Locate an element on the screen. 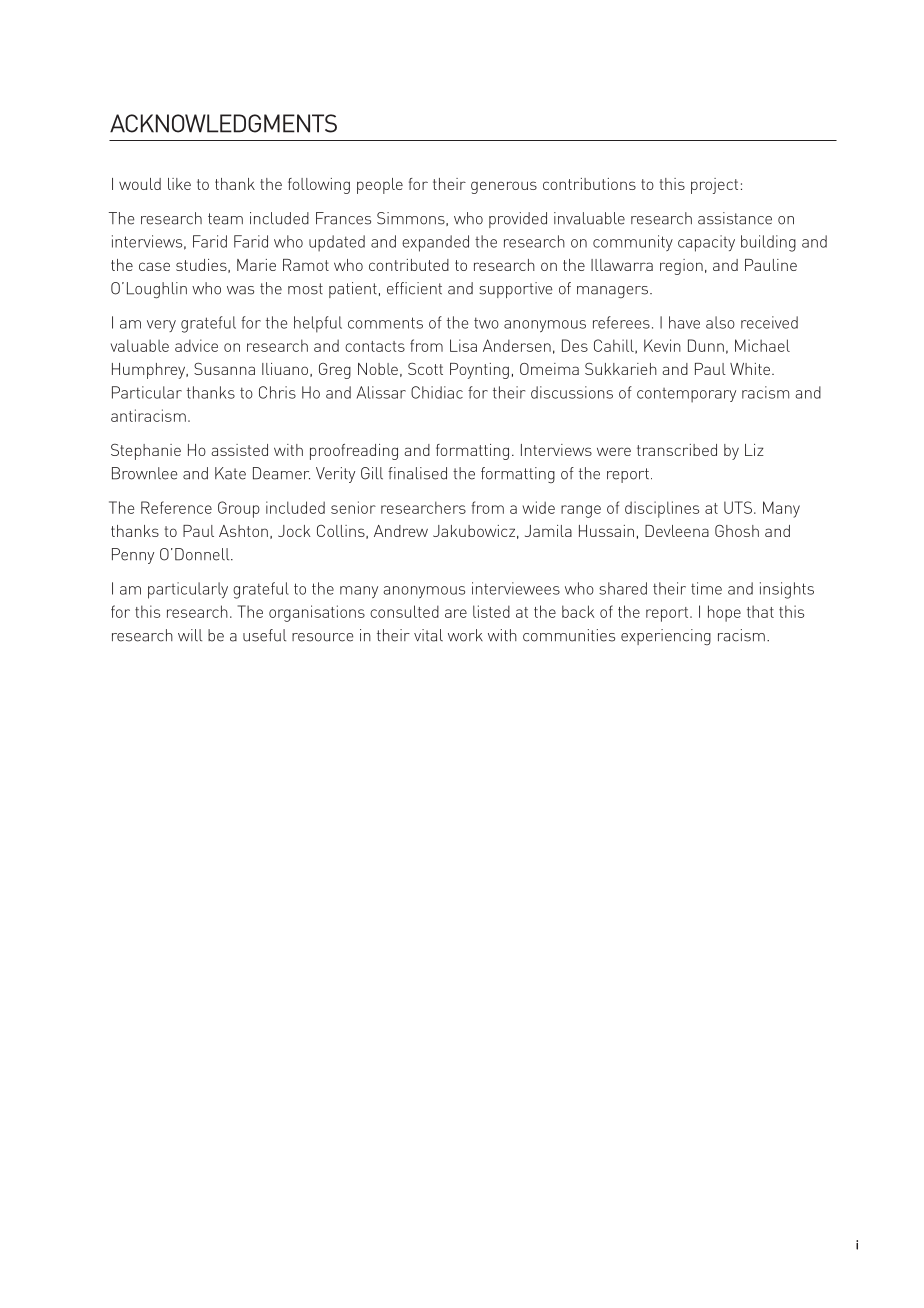 This screenshot has width=924, height=1308. project is located at coordinates (714, 186).
